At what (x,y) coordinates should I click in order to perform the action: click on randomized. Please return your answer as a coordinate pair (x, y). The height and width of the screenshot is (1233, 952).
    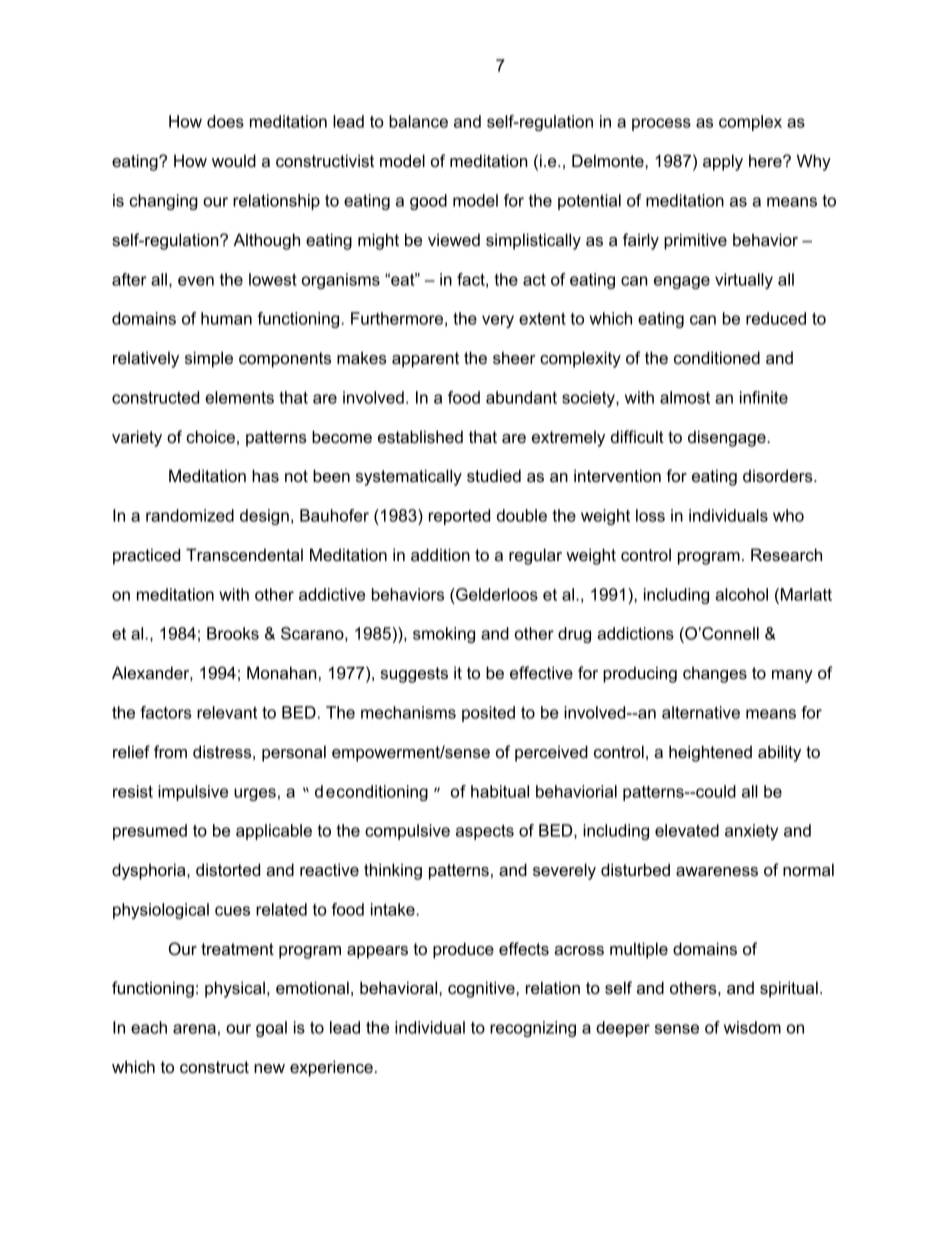
    Looking at the image, I should click on (190, 515).
